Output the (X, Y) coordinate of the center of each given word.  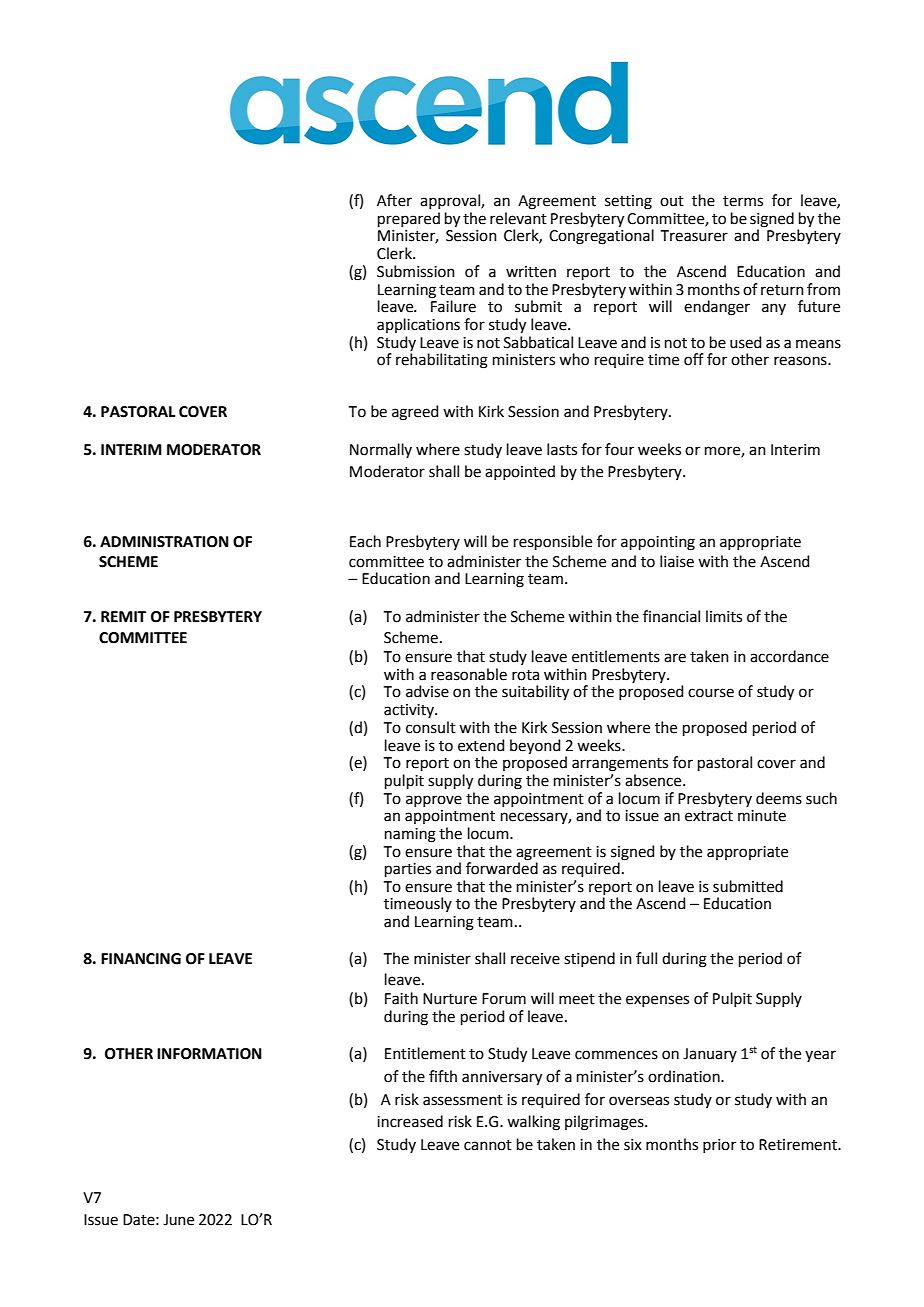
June (178, 1220)
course (711, 693)
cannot (488, 1145)
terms (743, 201)
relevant (518, 218)
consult (431, 727)
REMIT (123, 616)
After (394, 200)
